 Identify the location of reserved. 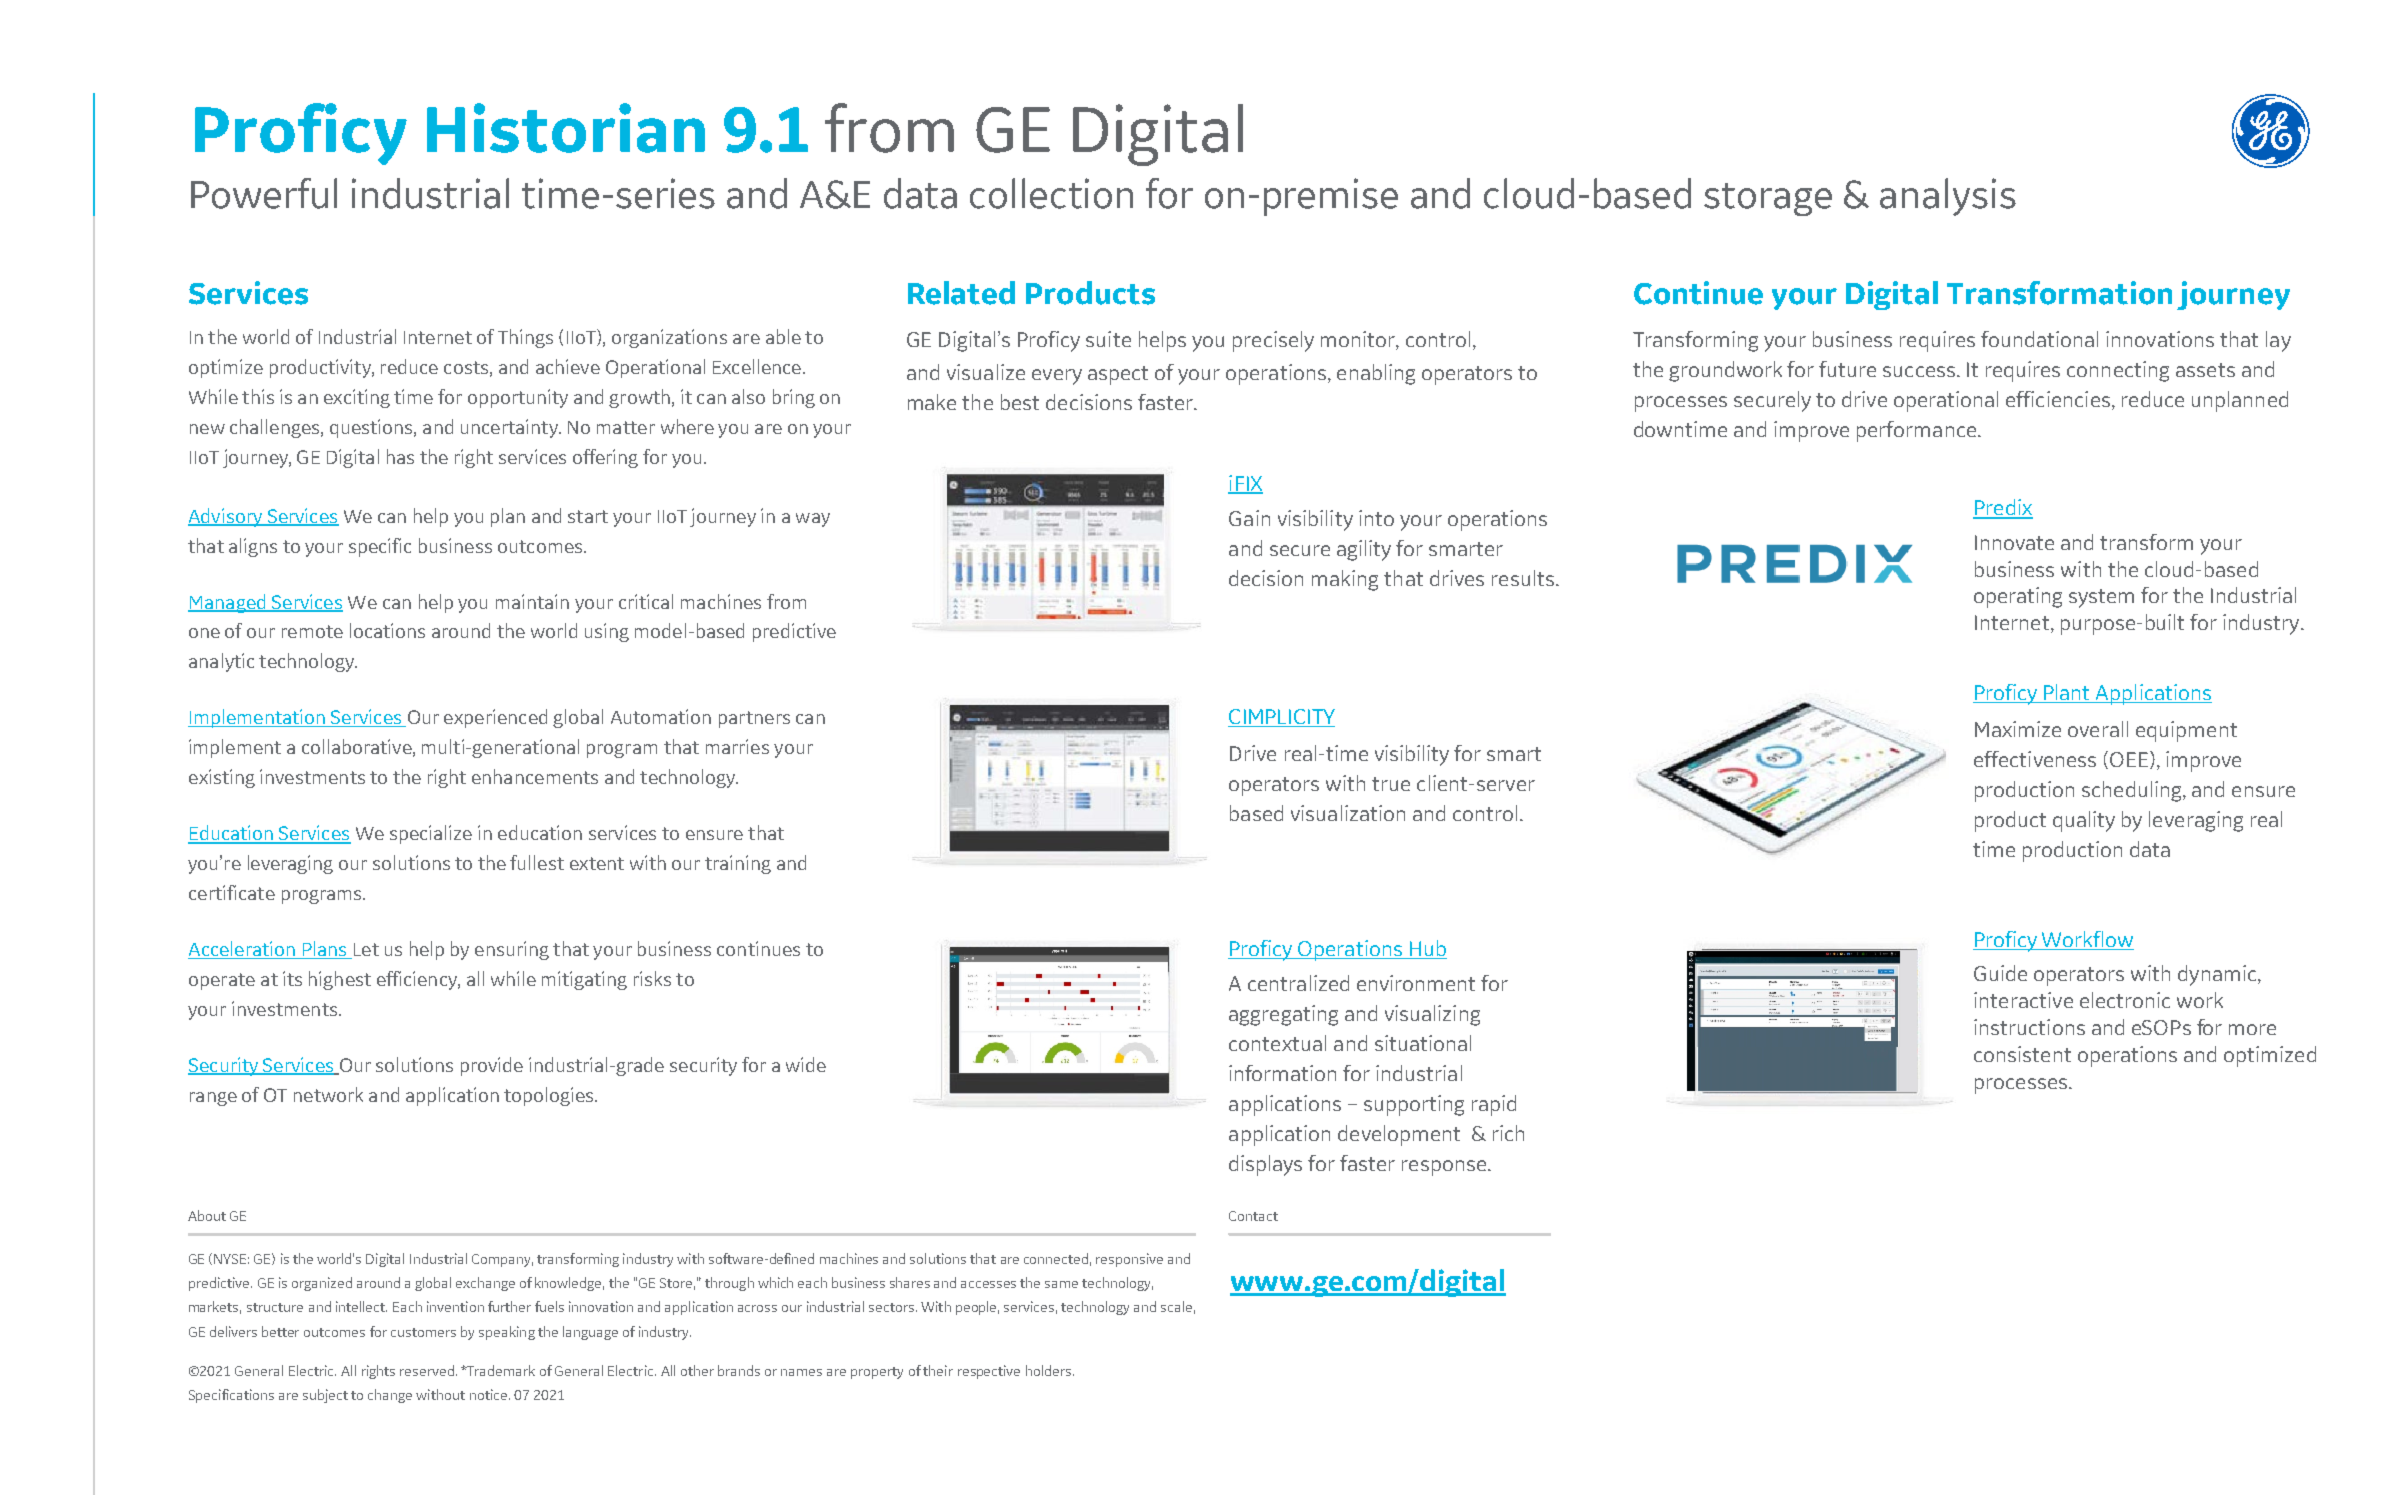
(427, 1370).
